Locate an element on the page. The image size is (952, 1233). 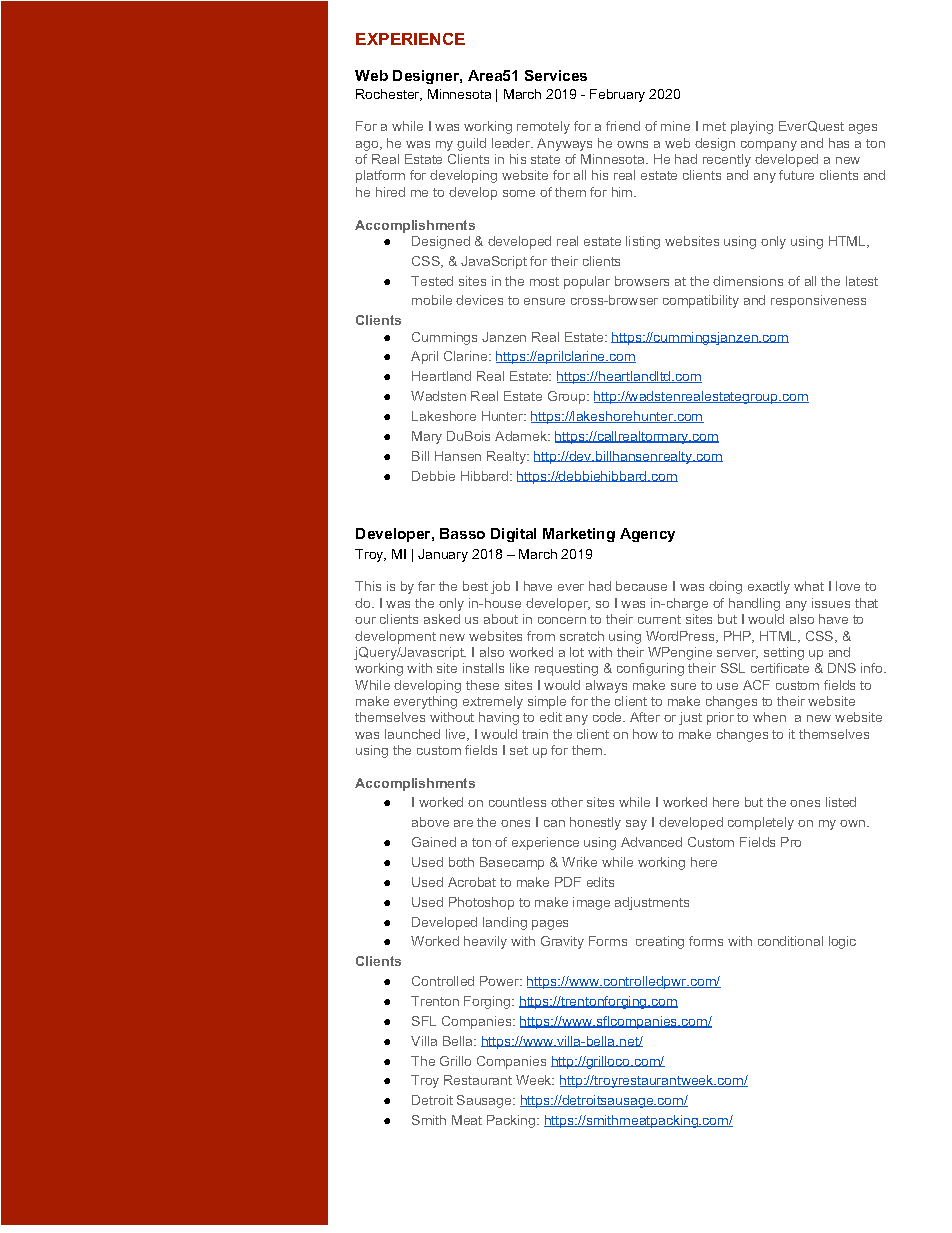
Agency is located at coordinates (647, 535).
